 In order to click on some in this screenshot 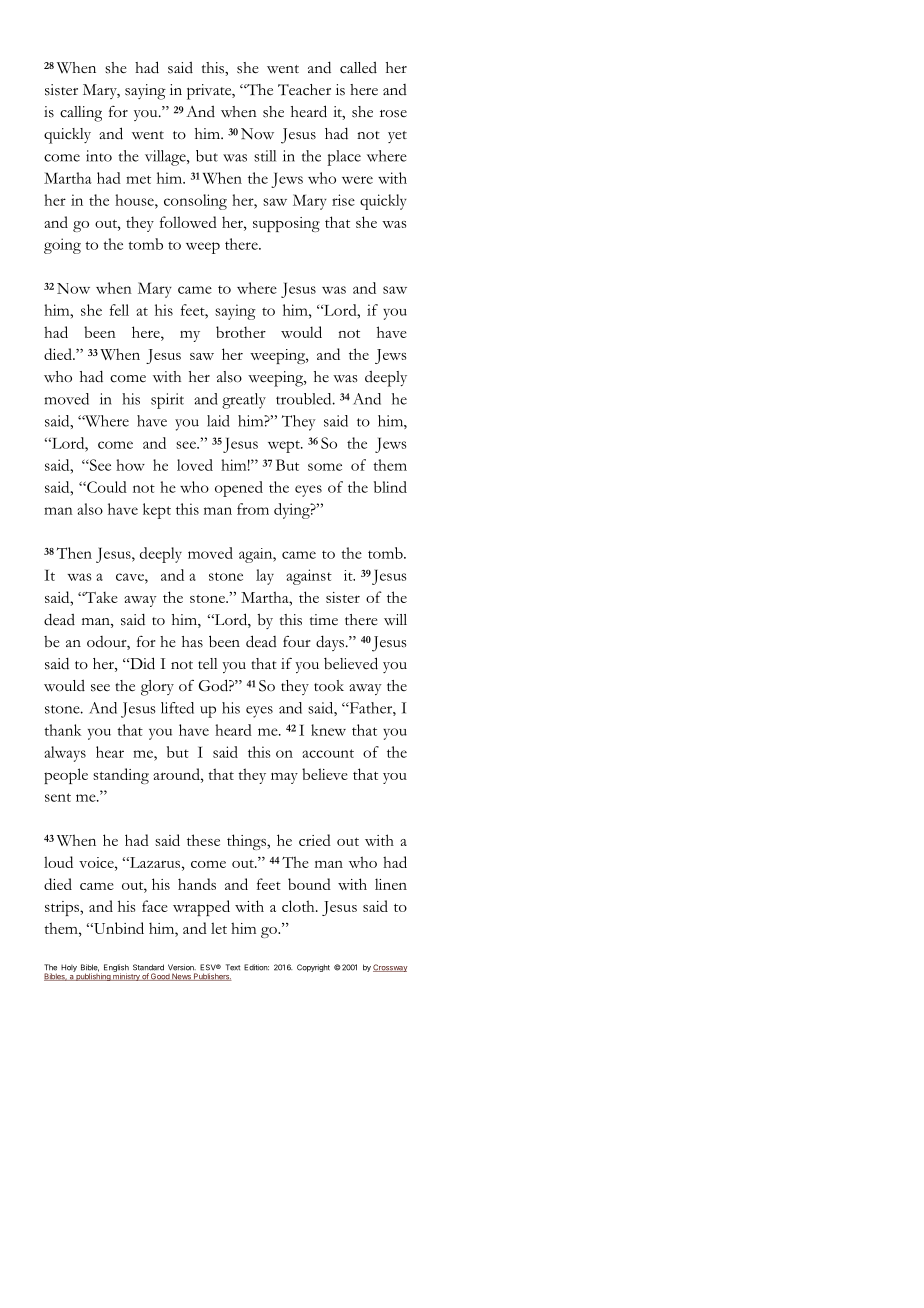, I will do `click(325, 467)`.
